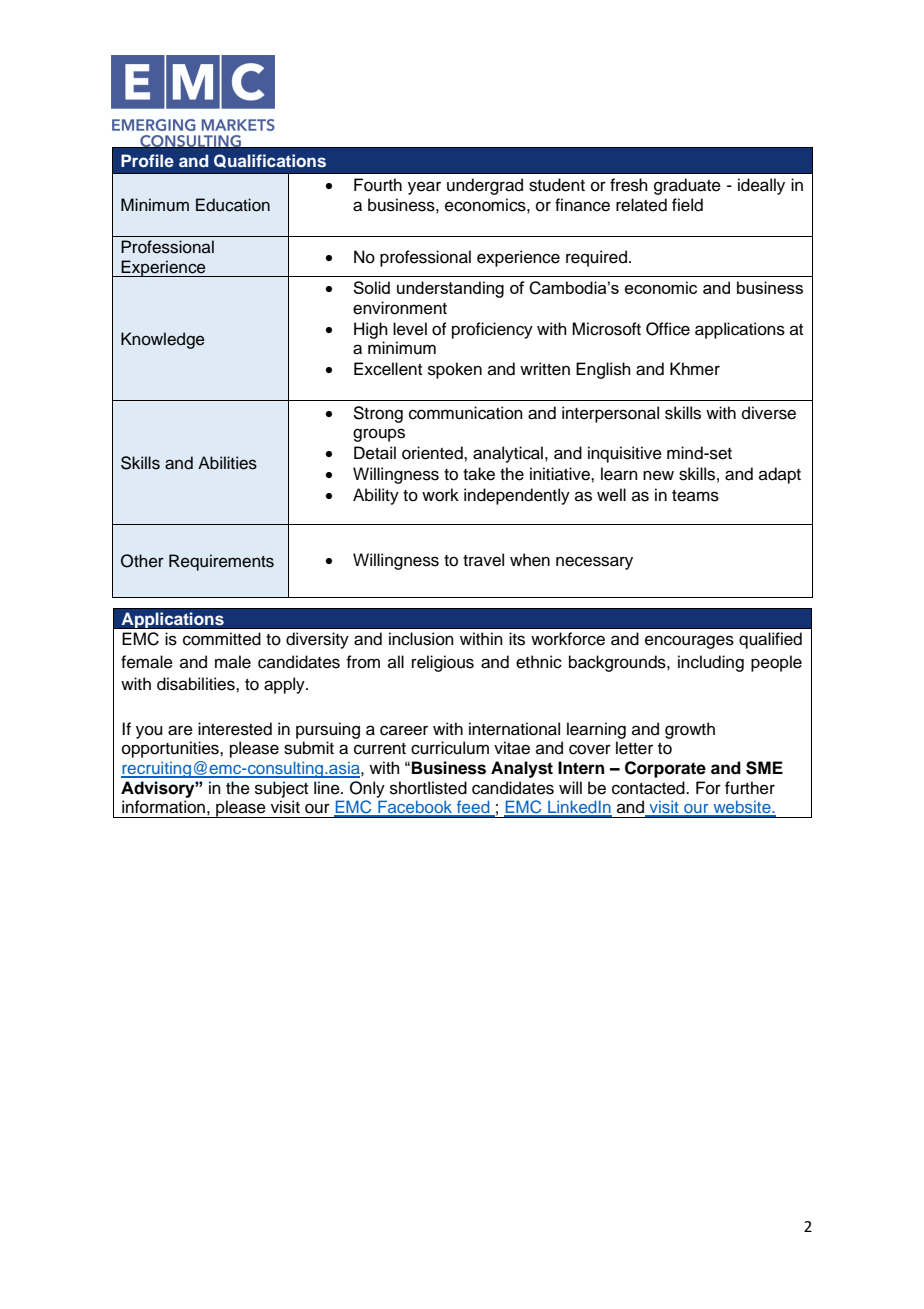  Describe the element at coordinates (450, 748) in the screenshot. I see `curriculum` at that location.
